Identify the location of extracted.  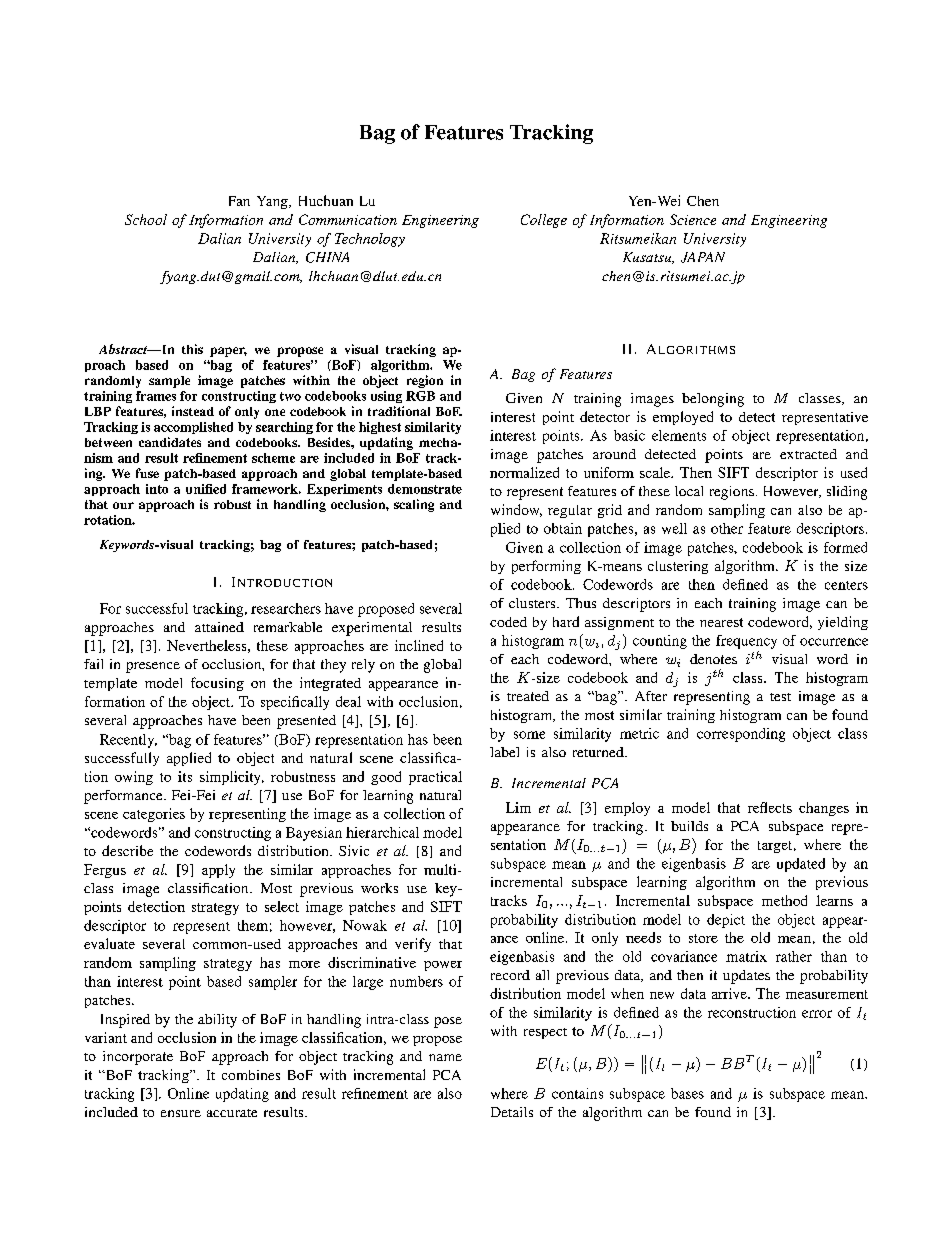
(808, 454).
